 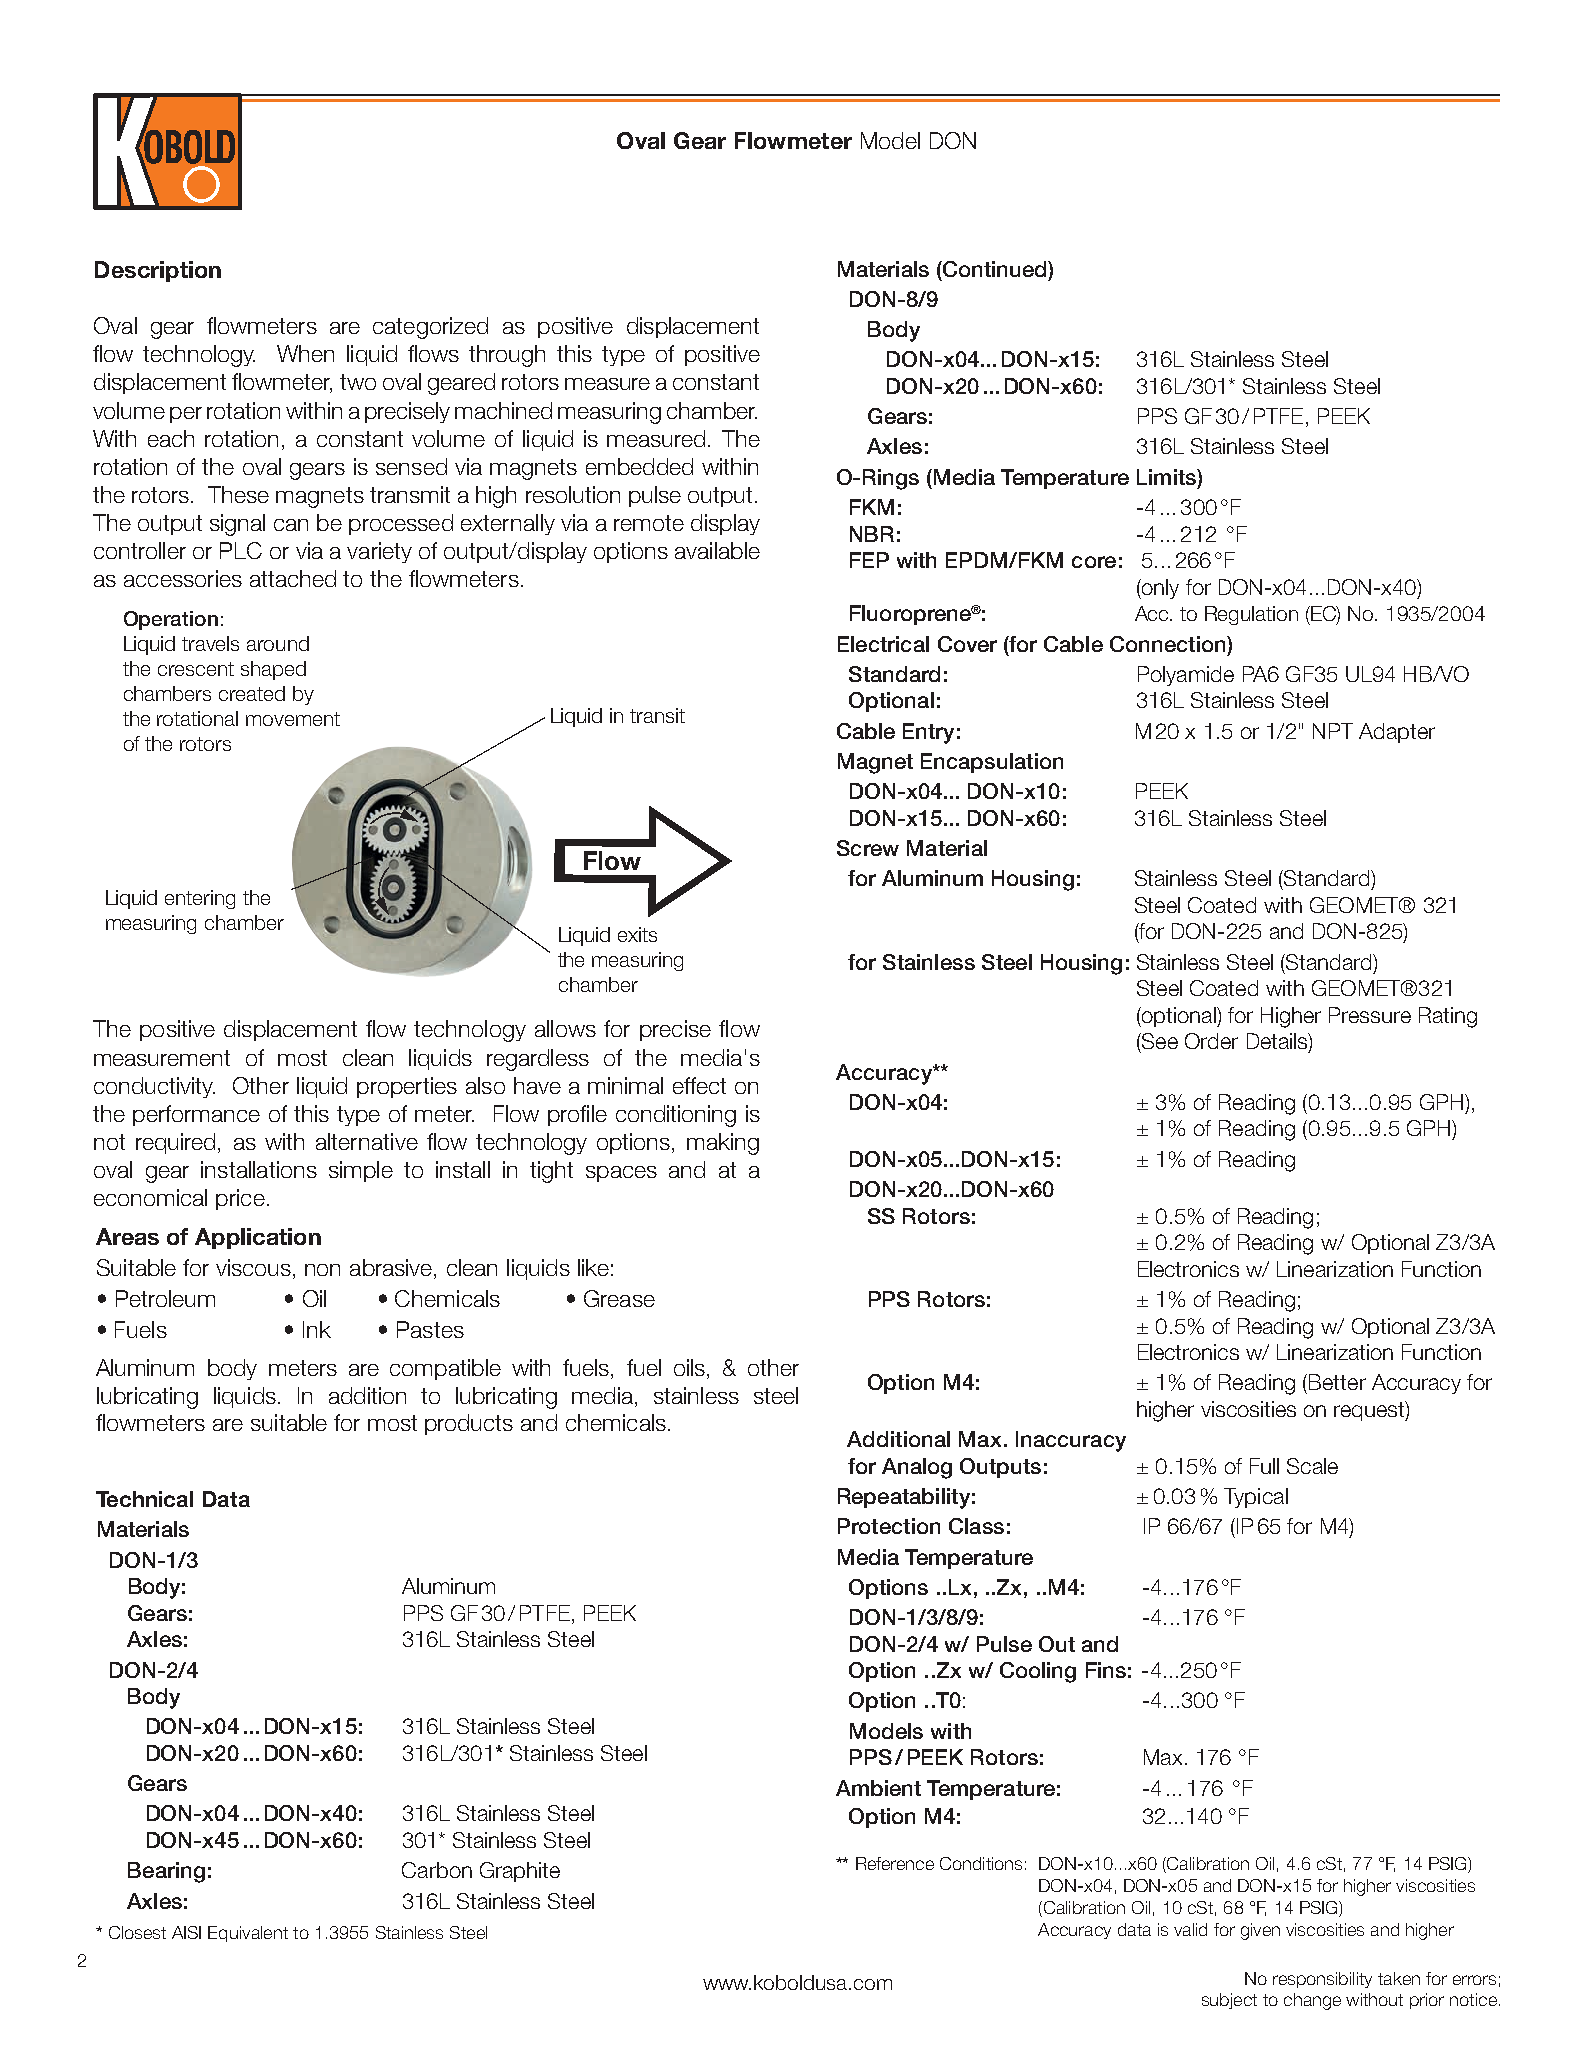 I want to click on Reference, so click(x=895, y=1863).
